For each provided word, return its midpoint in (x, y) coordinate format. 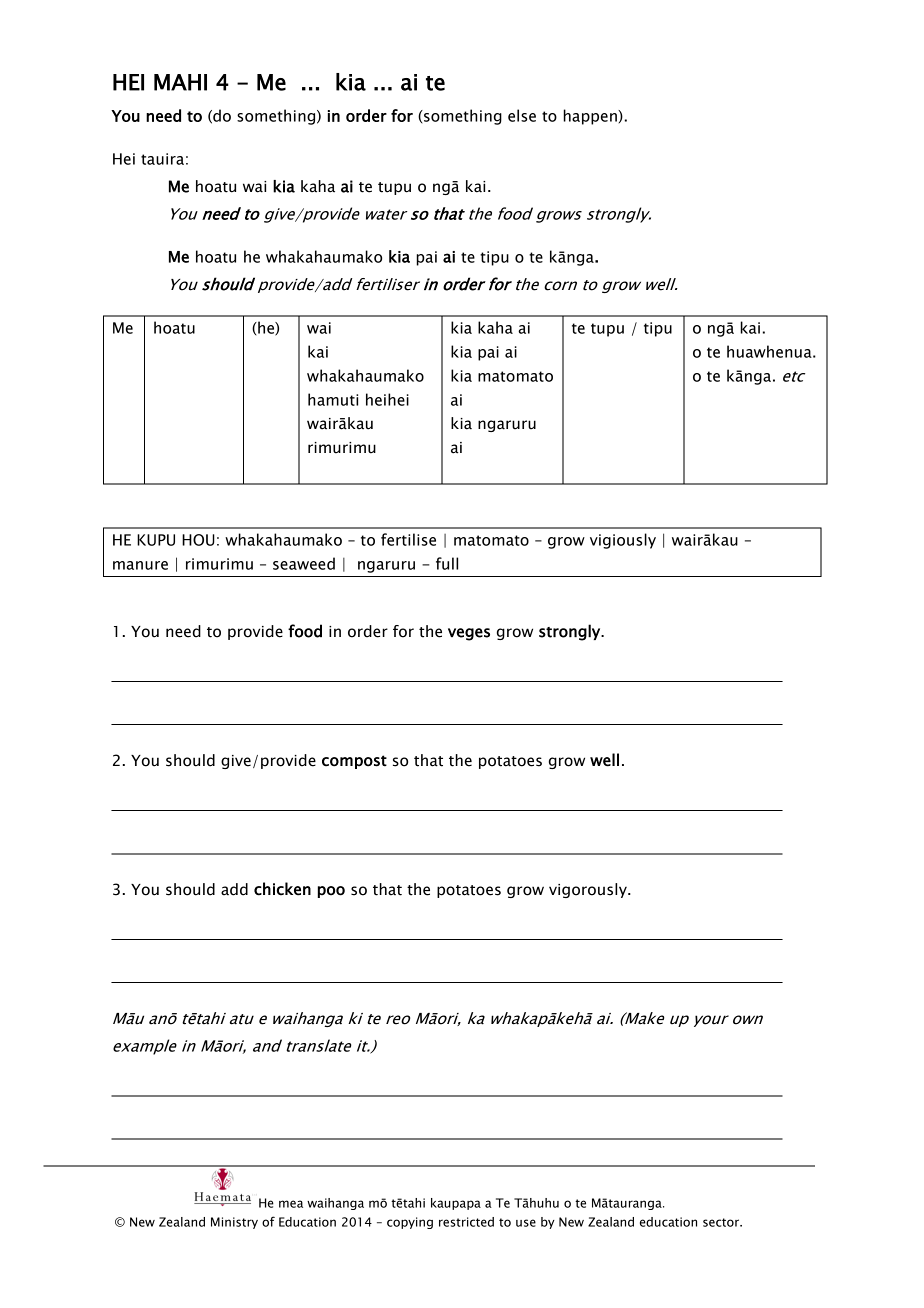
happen (591, 117)
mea (291, 1204)
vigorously (589, 890)
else (522, 115)
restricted (466, 1222)
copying (410, 1223)
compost (354, 762)
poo (331, 892)
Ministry (234, 1223)
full (447, 563)
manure (140, 565)
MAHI (180, 82)
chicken (282, 889)
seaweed (304, 563)
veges (469, 634)
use (526, 1223)
